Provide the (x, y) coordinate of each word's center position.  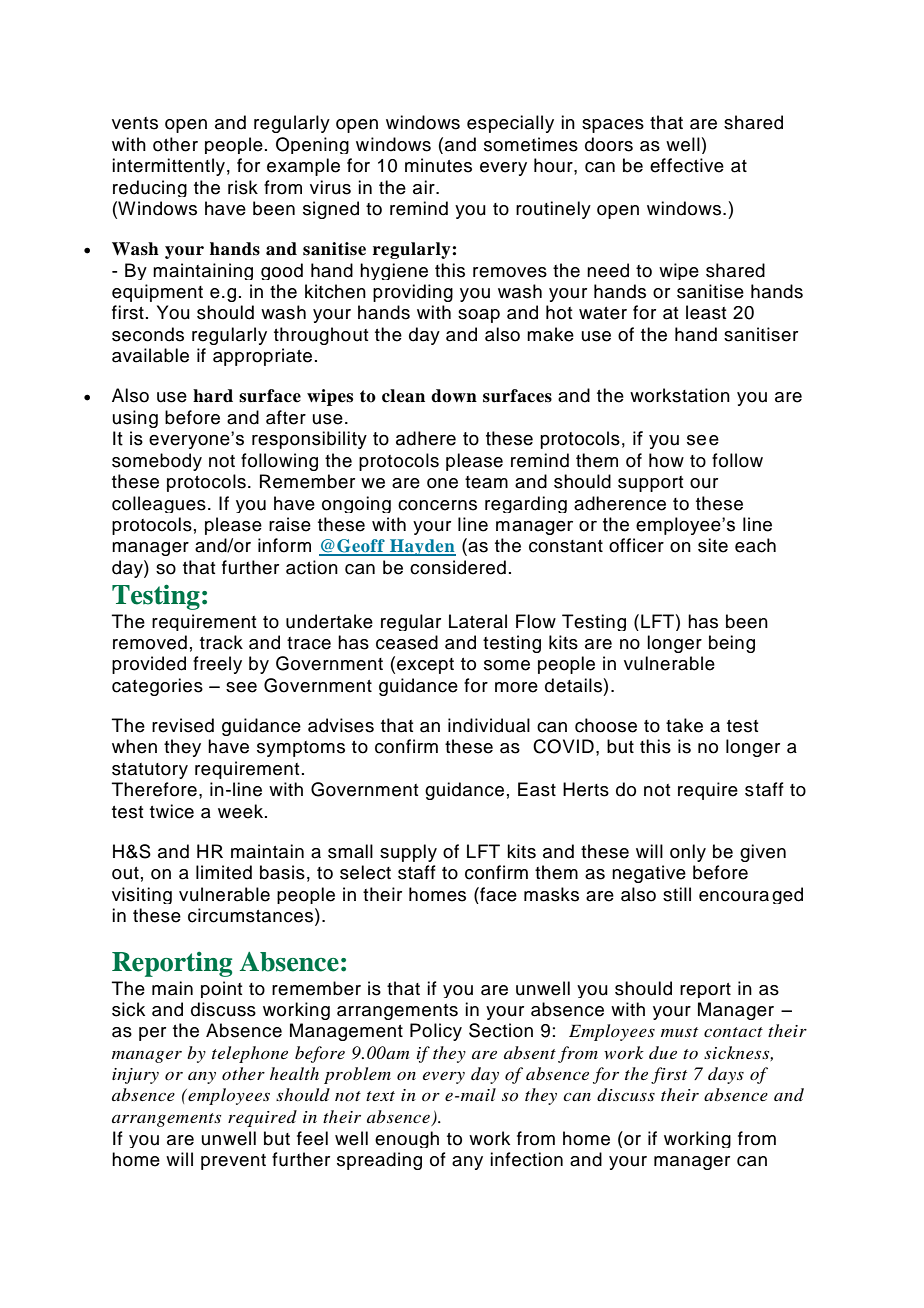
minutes (438, 165)
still (677, 894)
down (454, 396)
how (666, 460)
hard (213, 396)
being (732, 644)
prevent (233, 1162)
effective (687, 165)
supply (408, 853)
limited (224, 872)
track (221, 642)
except (425, 666)
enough (407, 1139)
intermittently (168, 167)
